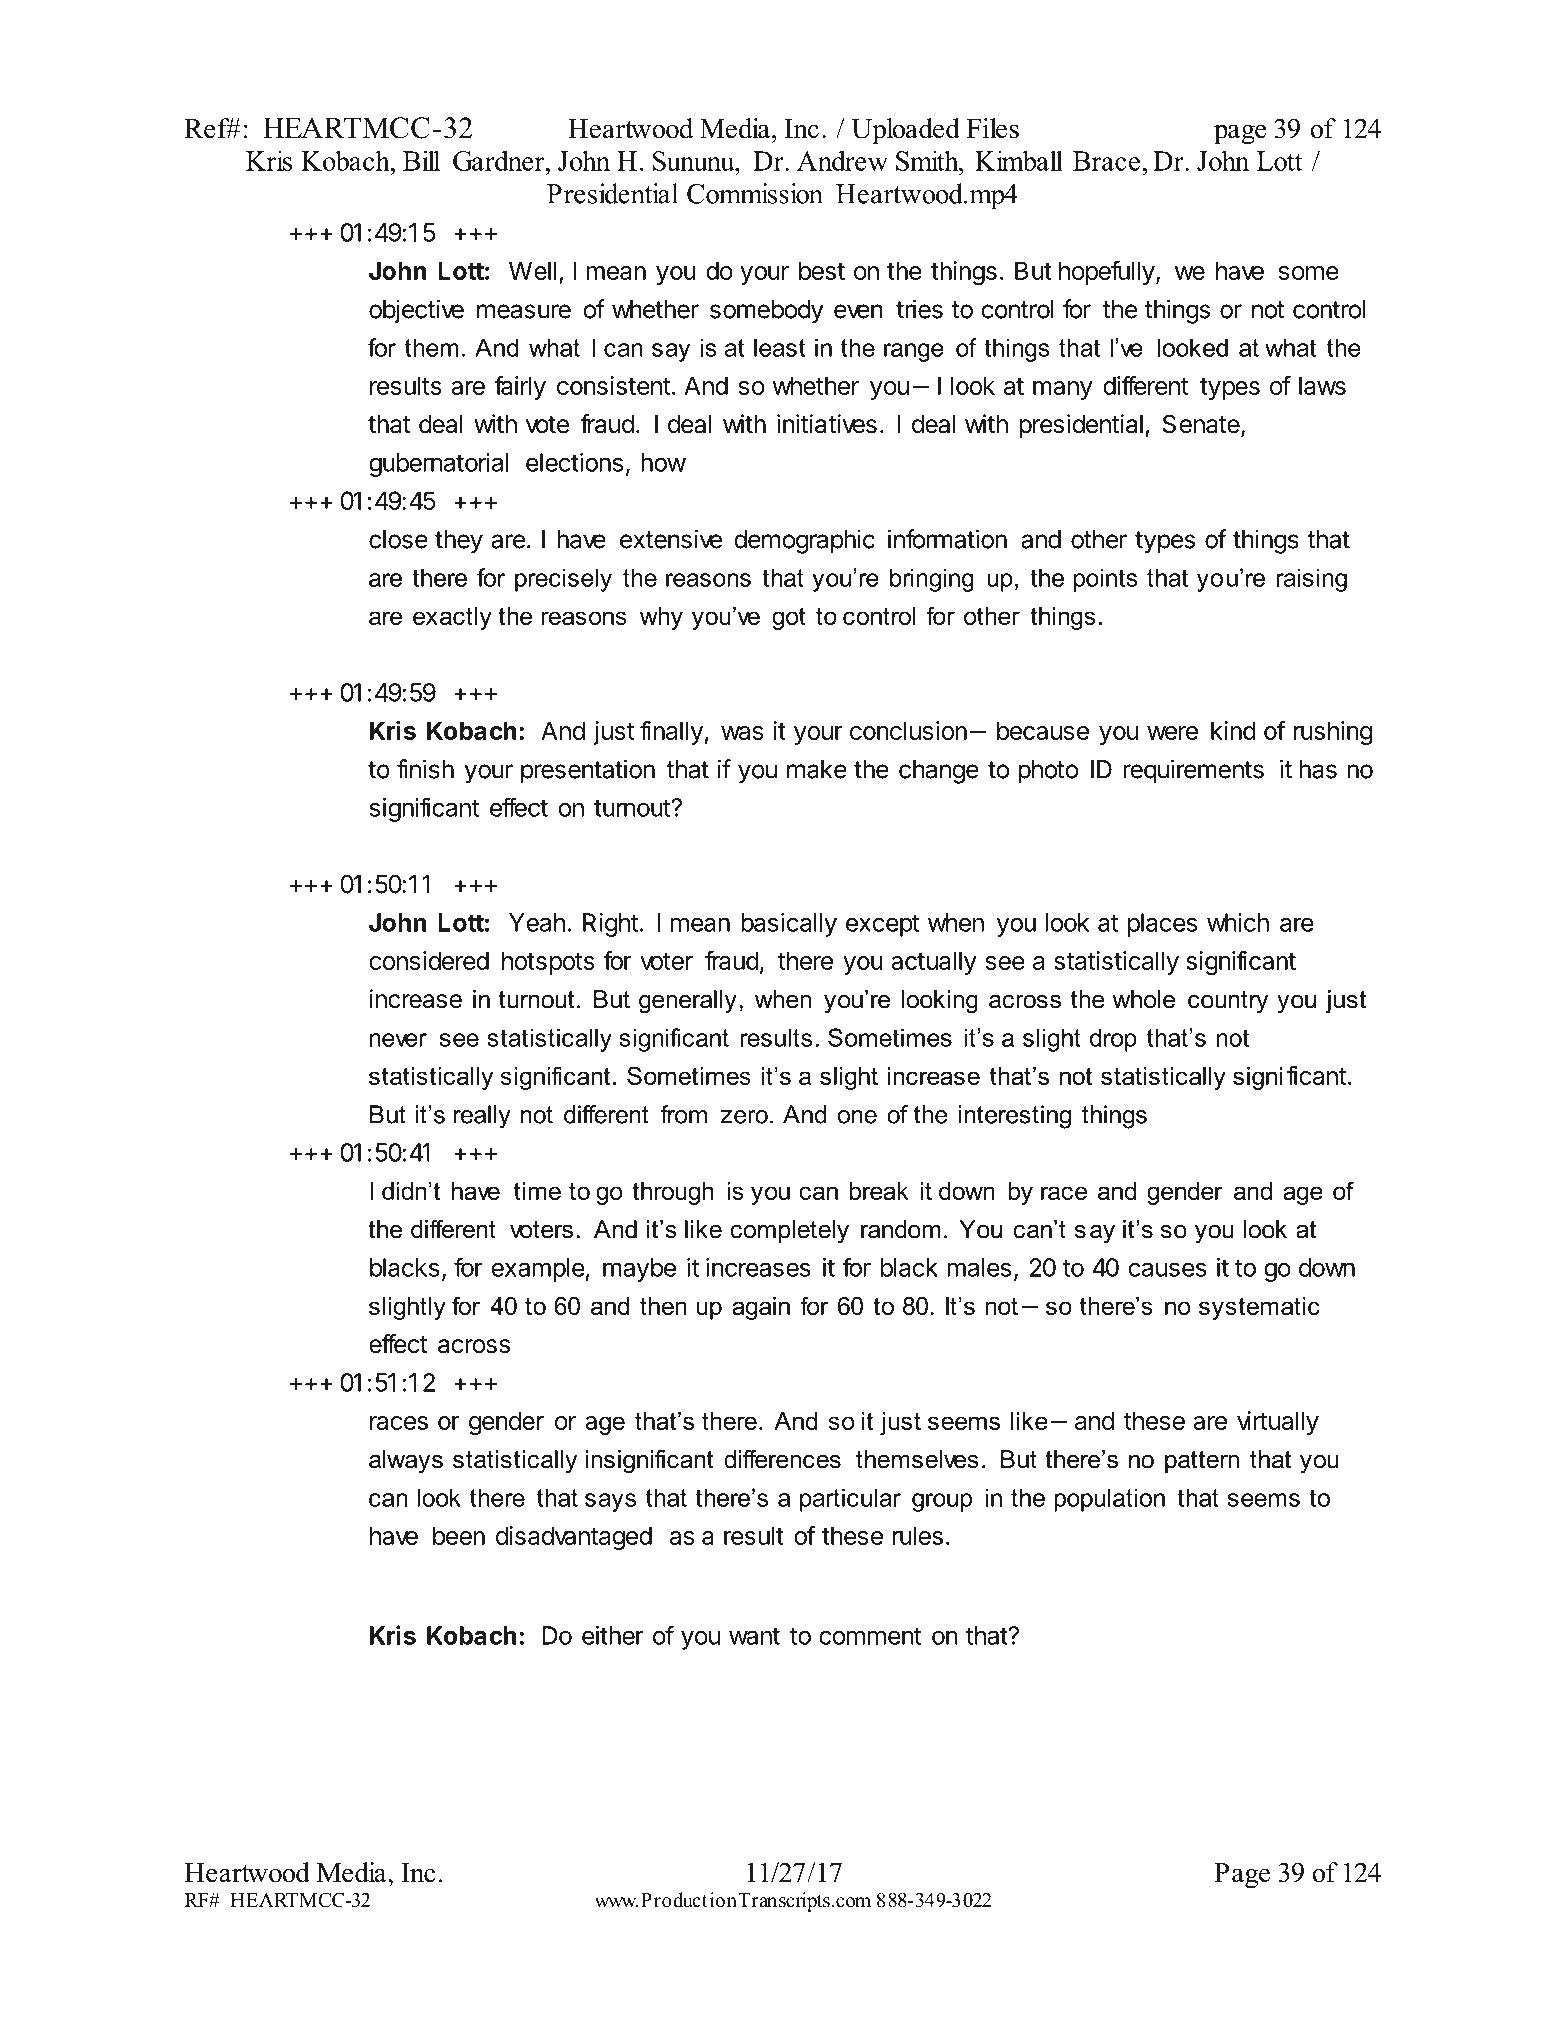 The height and width of the screenshot is (2022, 1563). Describe the element at coordinates (1107, 273) in the screenshot. I see `hopefully` at that location.
